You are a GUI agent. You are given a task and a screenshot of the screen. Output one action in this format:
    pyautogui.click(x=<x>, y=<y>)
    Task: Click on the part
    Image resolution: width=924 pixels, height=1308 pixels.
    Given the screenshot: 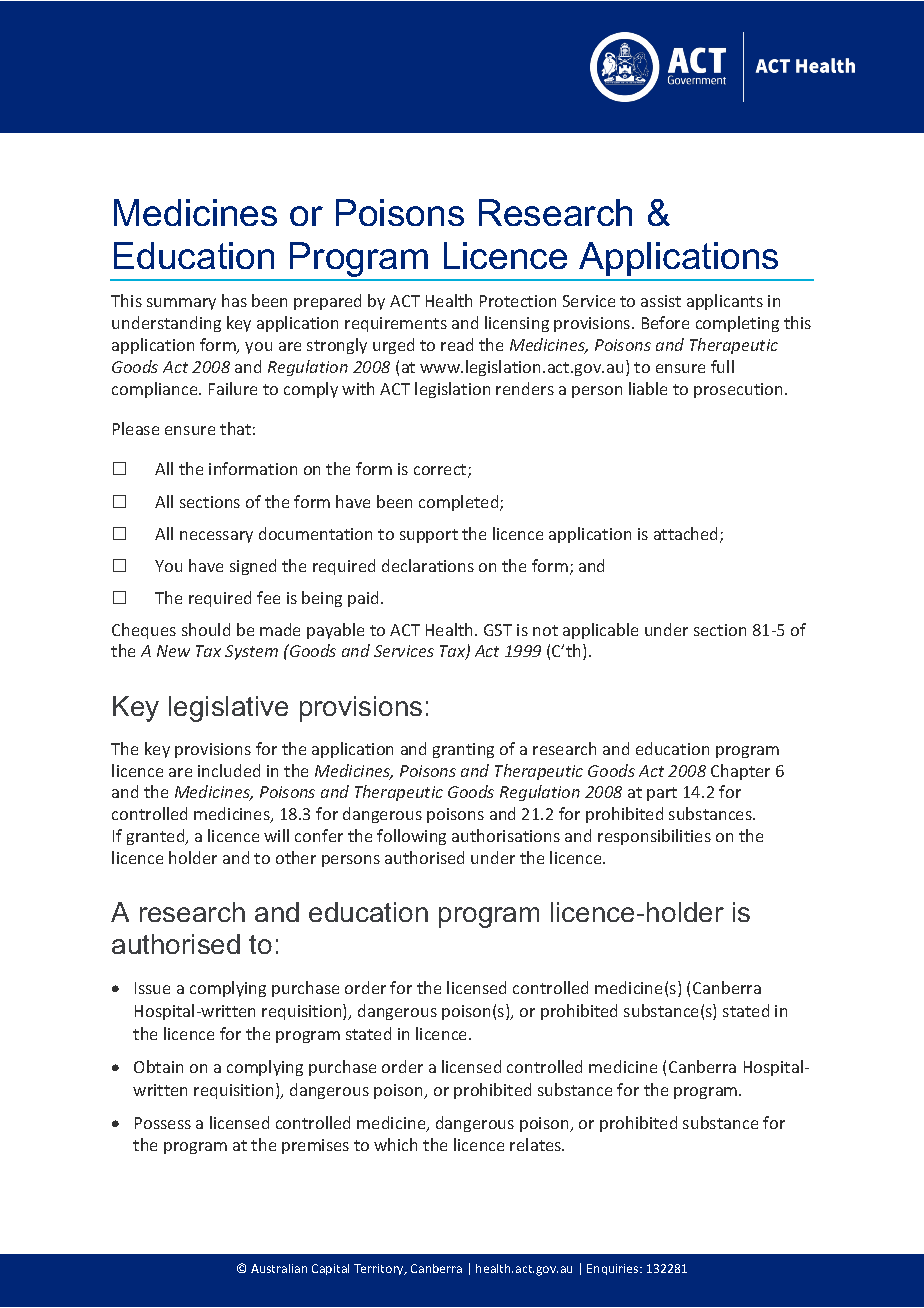 What is the action you would take?
    pyautogui.click(x=662, y=794)
